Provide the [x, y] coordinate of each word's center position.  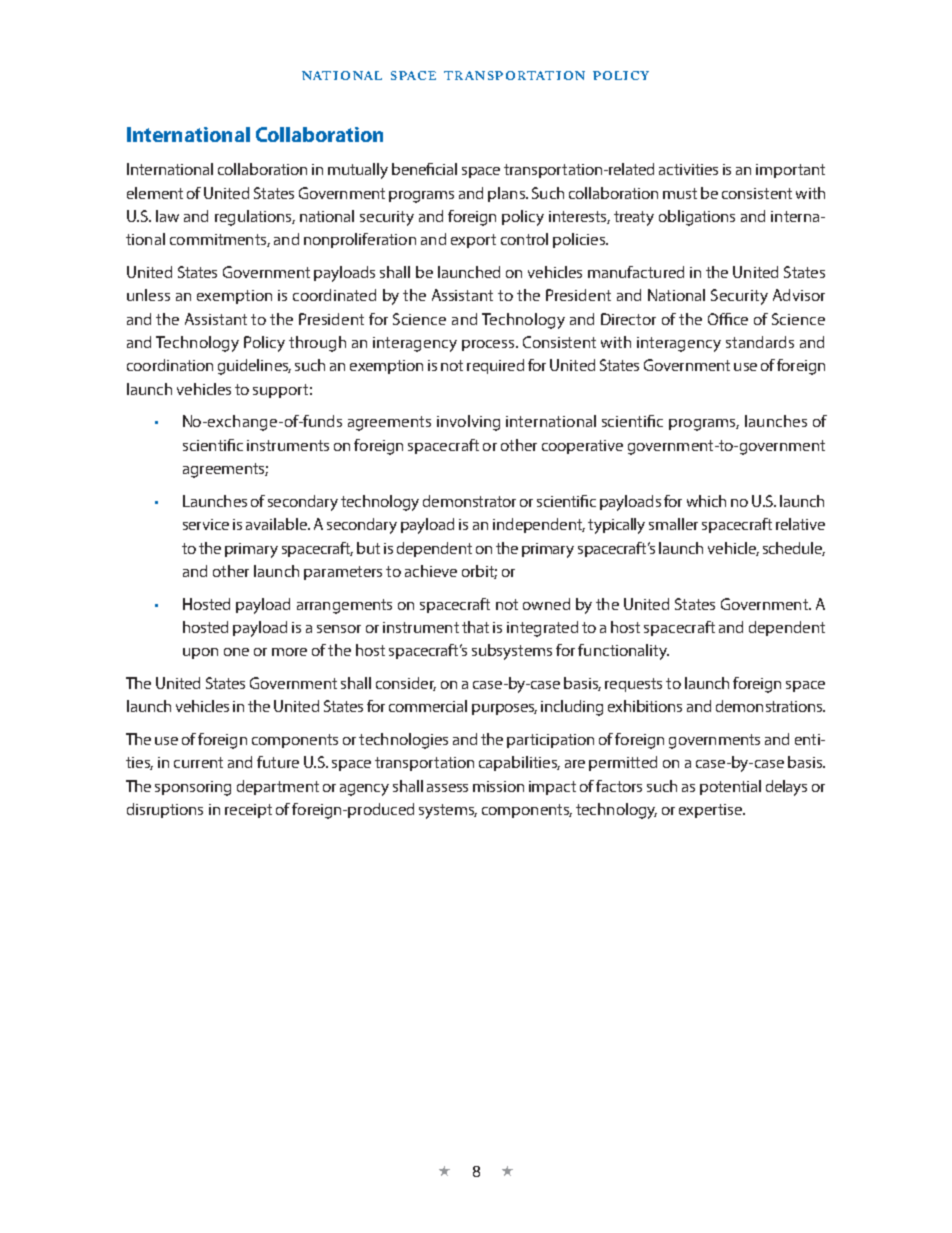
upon [200, 653]
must [680, 193]
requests [633, 685]
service [206, 524]
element [155, 193]
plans [507, 194]
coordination [170, 365]
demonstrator [469, 501]
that [475, 627]
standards [760, 342]
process [489, 345]
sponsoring [193, 788]
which [706, 501]
